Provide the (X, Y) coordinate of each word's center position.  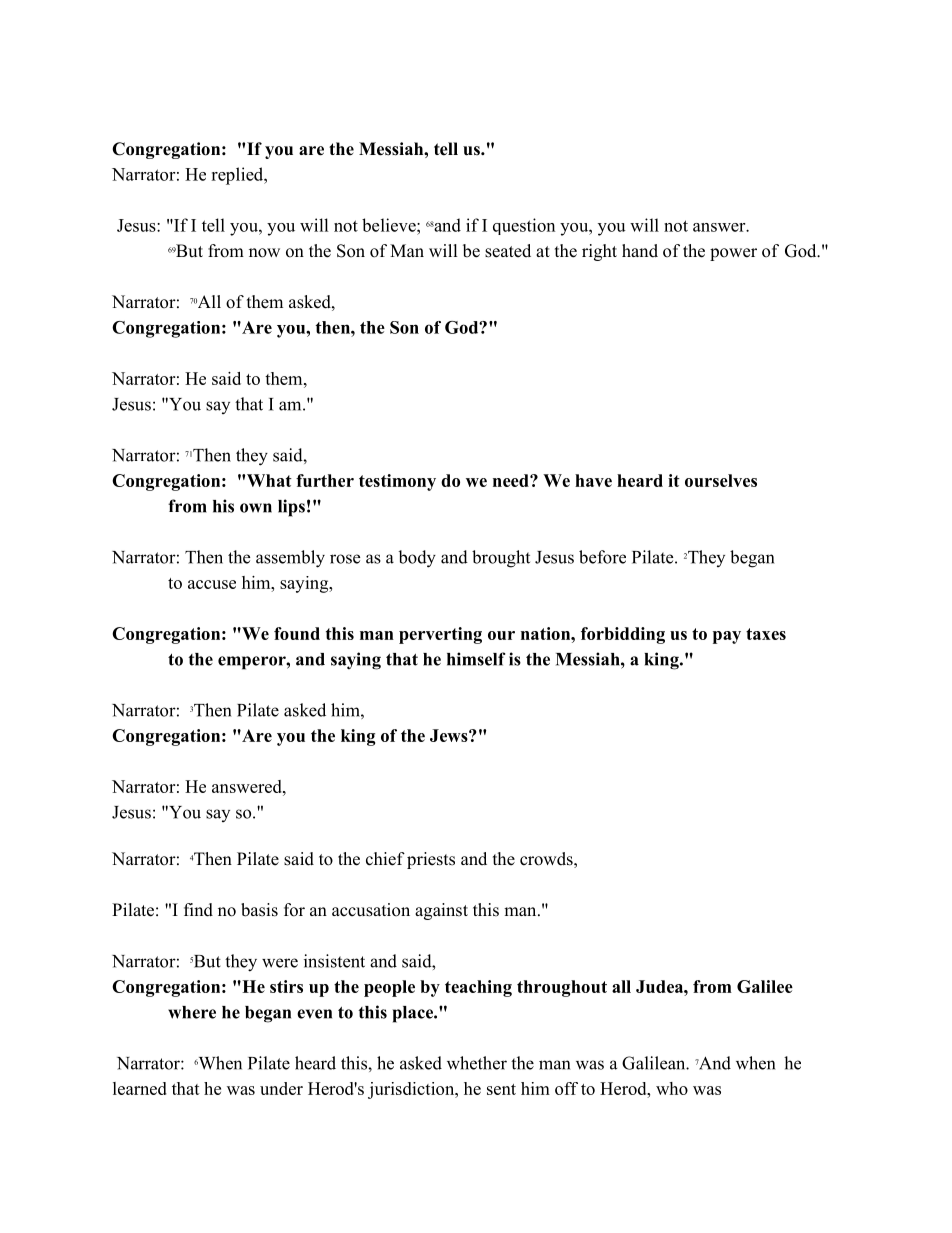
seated (508, 251)
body (417, 559)
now (264, 253)
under (281, 1088)
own (256, 508)
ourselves (721, 480)
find (198, 910)
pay (727, 637)
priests (431, 860)
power (733, 254)
